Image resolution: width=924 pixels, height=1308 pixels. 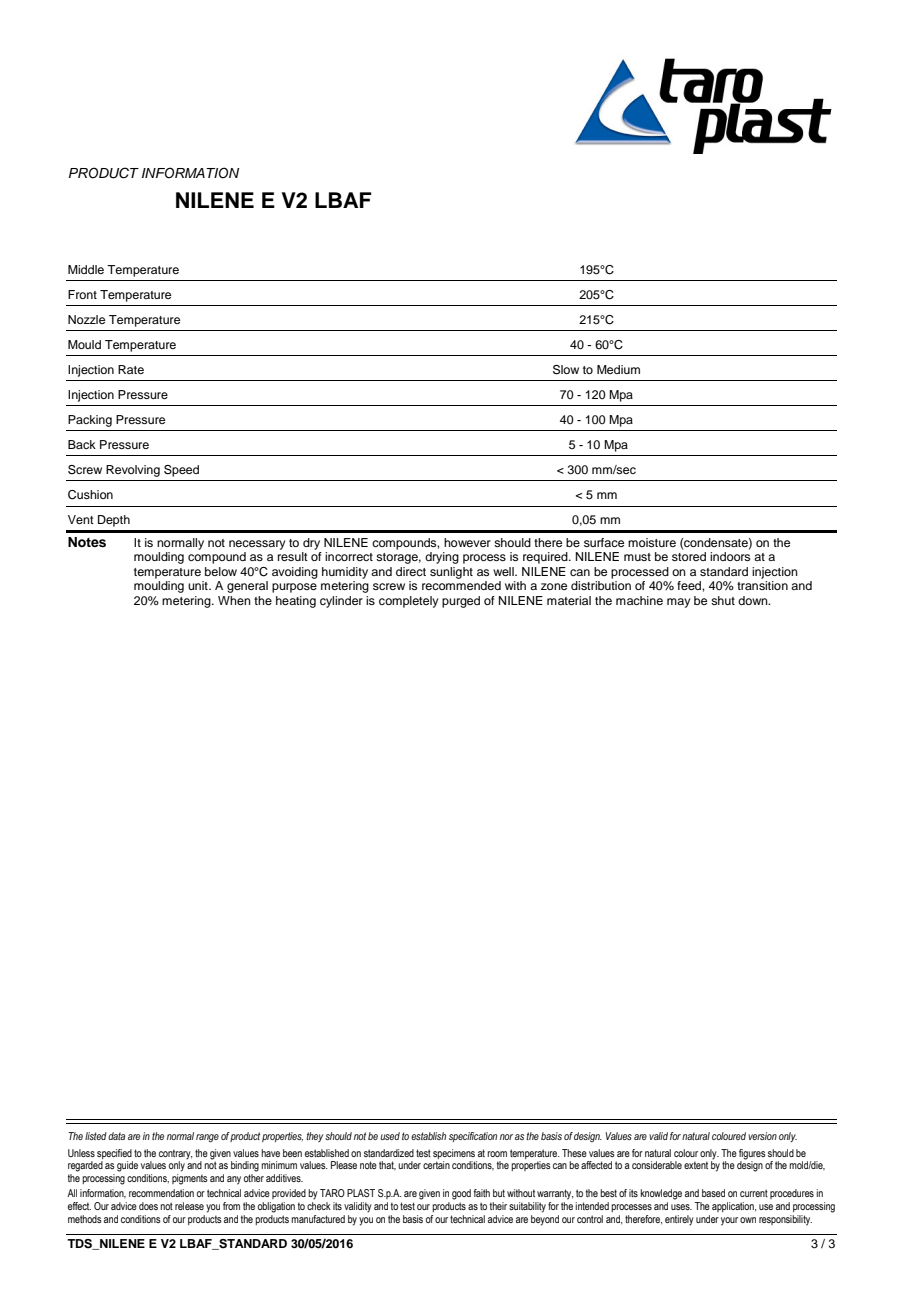 I want to click on When, so click(x=234, y=600).
